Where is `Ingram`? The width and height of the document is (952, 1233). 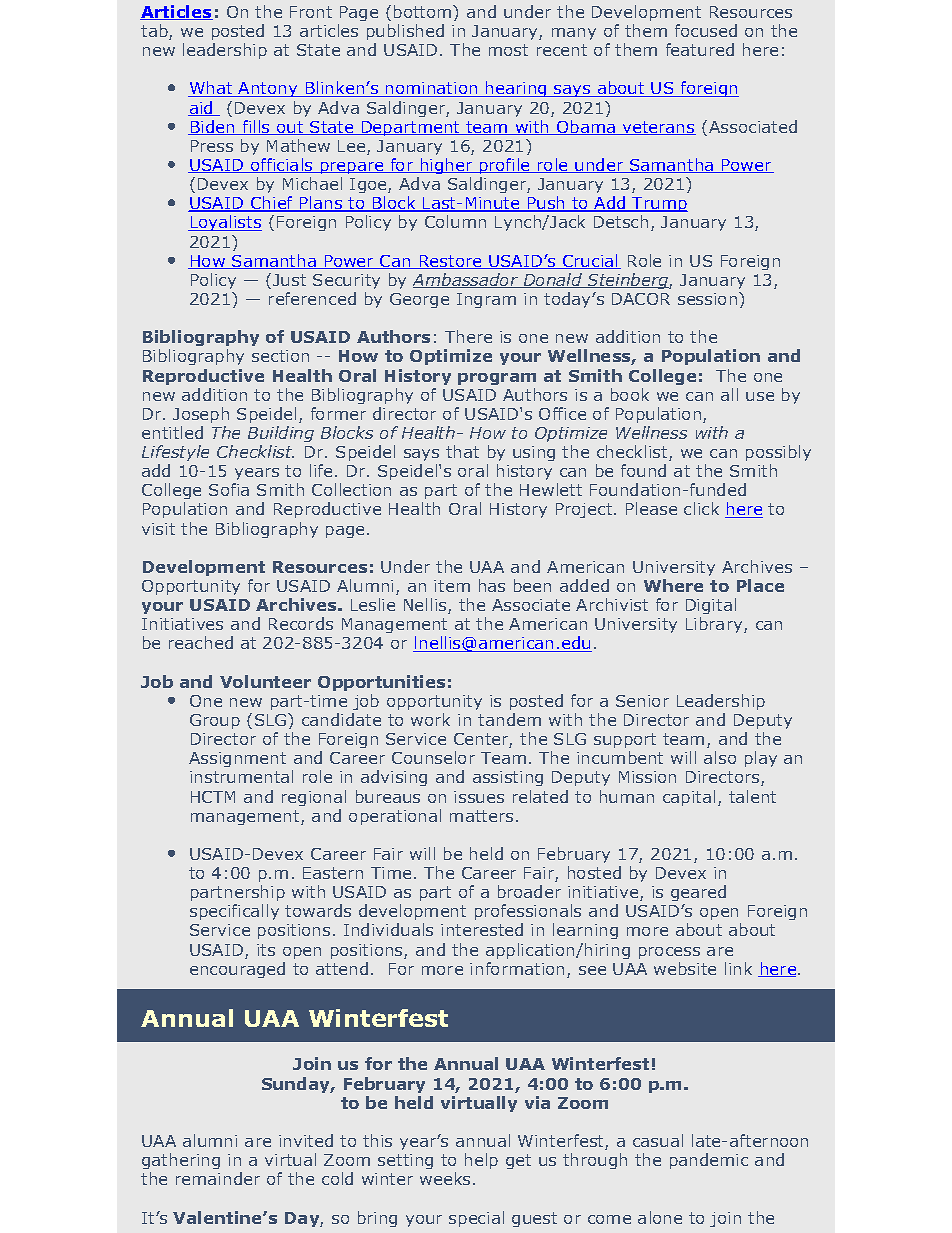
Ingram is located at coordinates (486, 300).
